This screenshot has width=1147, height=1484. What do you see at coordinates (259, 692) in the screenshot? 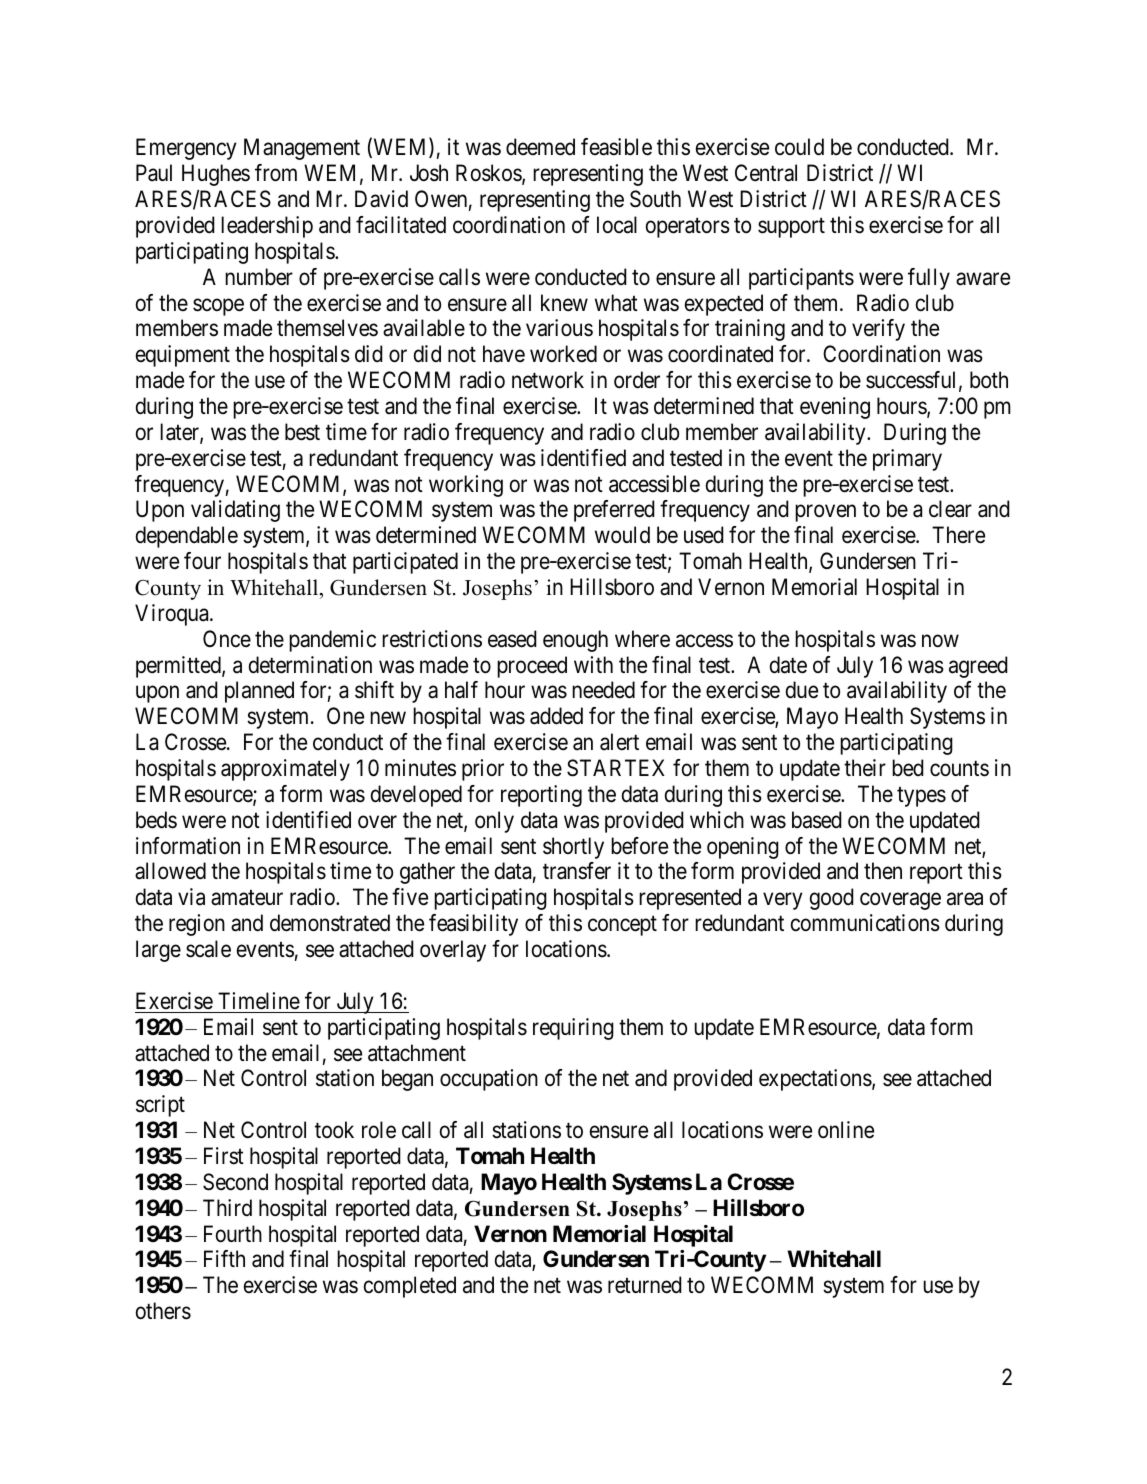
I see `planned` at bounding box center [259, 692].
